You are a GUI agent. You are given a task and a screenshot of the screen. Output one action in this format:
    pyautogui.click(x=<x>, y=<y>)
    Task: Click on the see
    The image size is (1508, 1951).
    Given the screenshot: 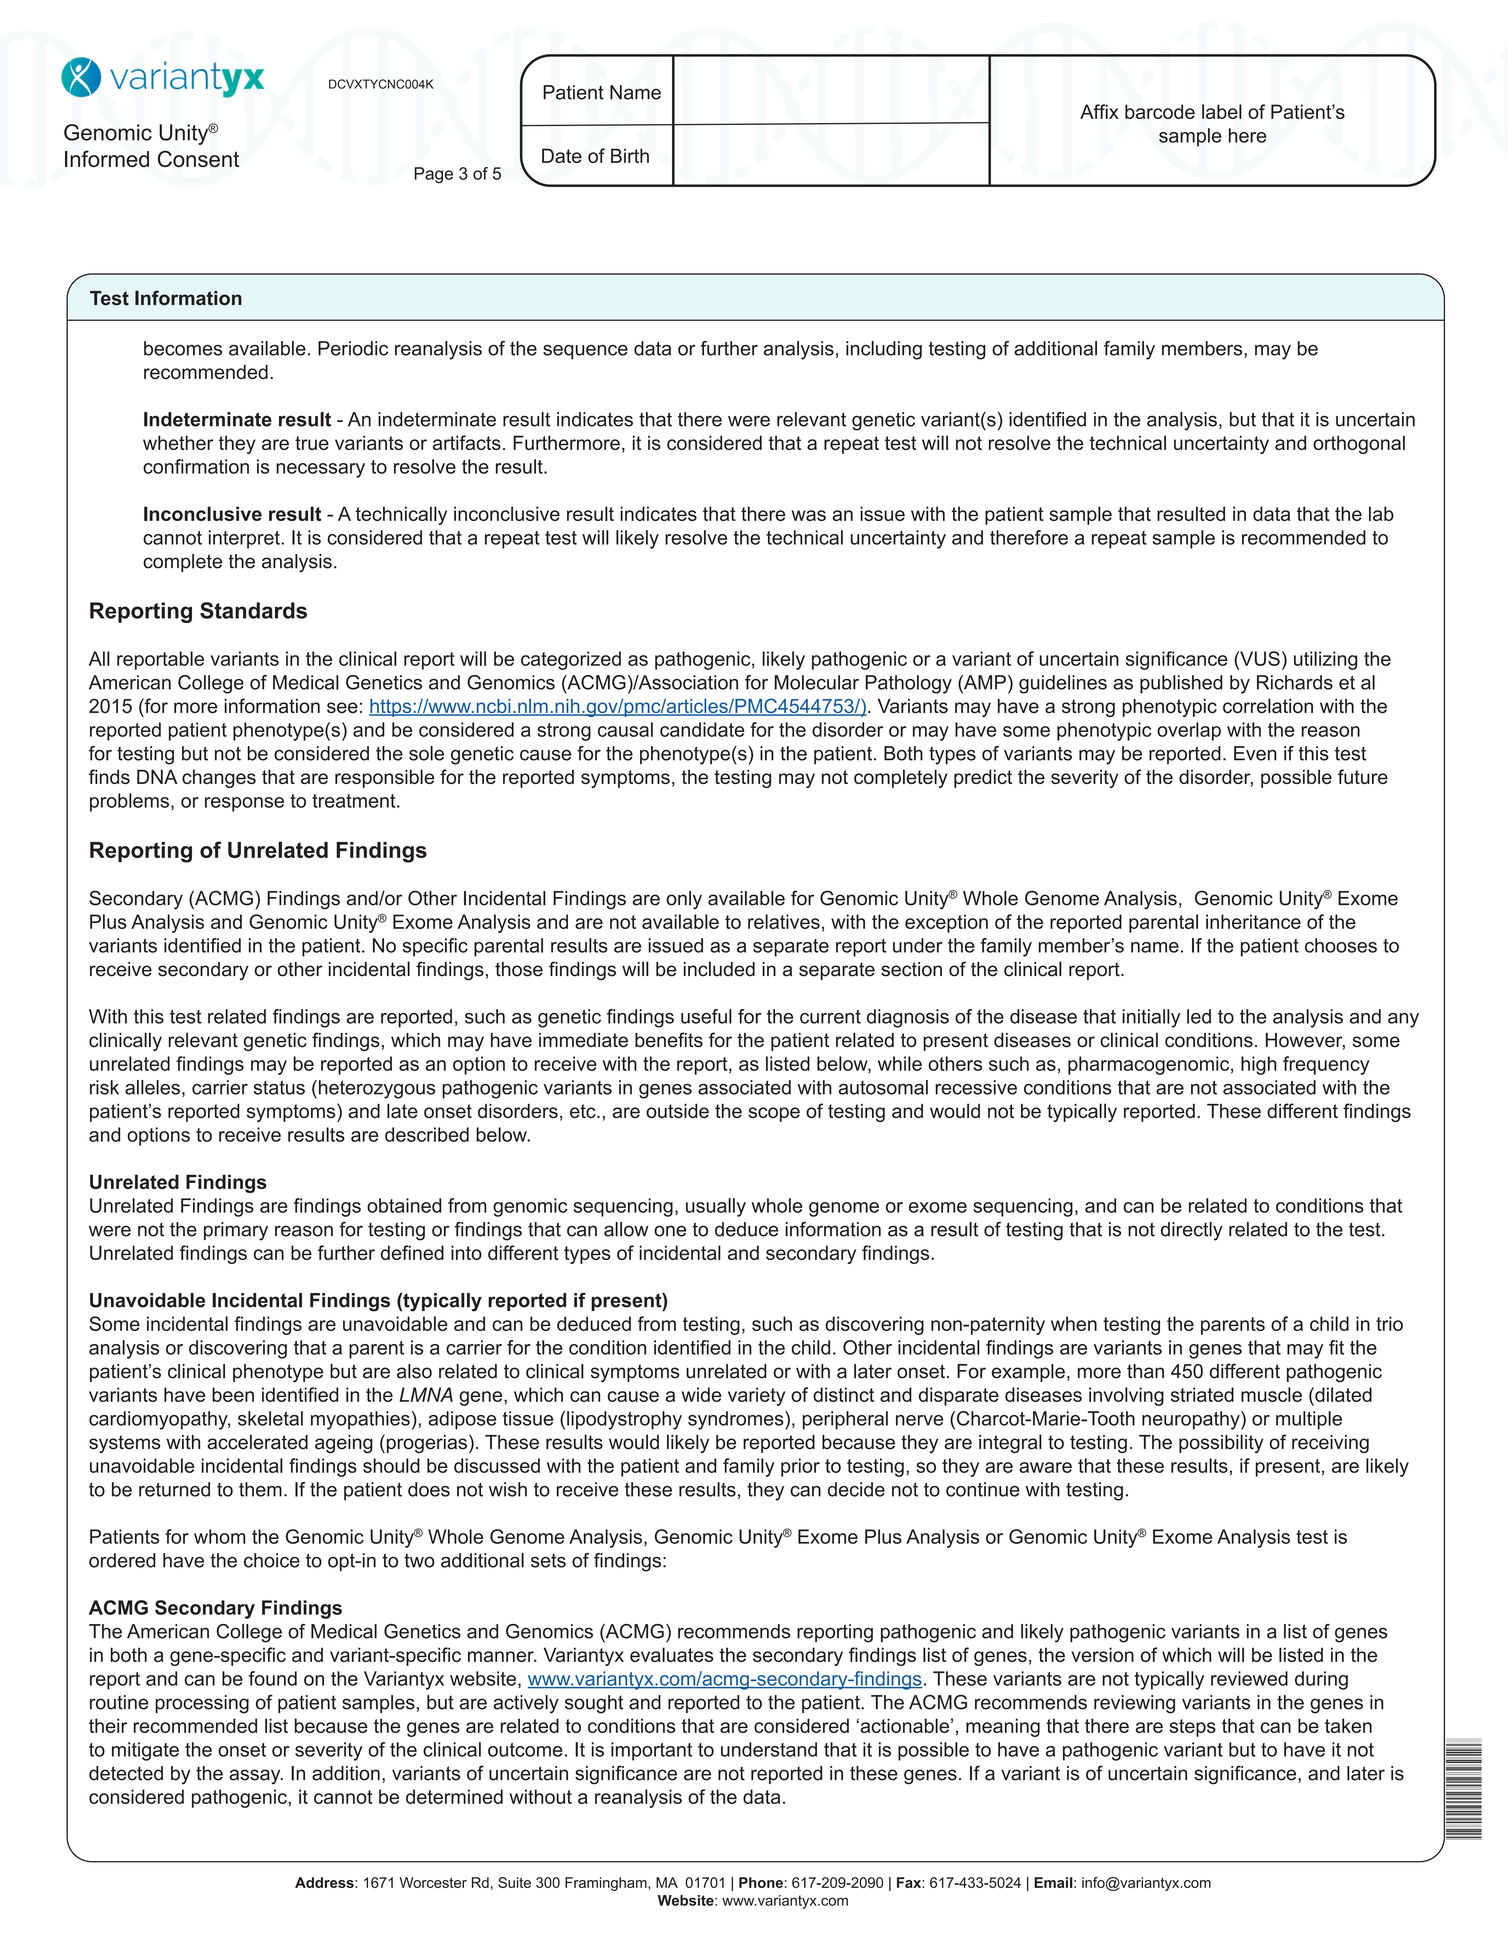 What is the action you would take?
    pyautogui.click(x=342, y=707)
